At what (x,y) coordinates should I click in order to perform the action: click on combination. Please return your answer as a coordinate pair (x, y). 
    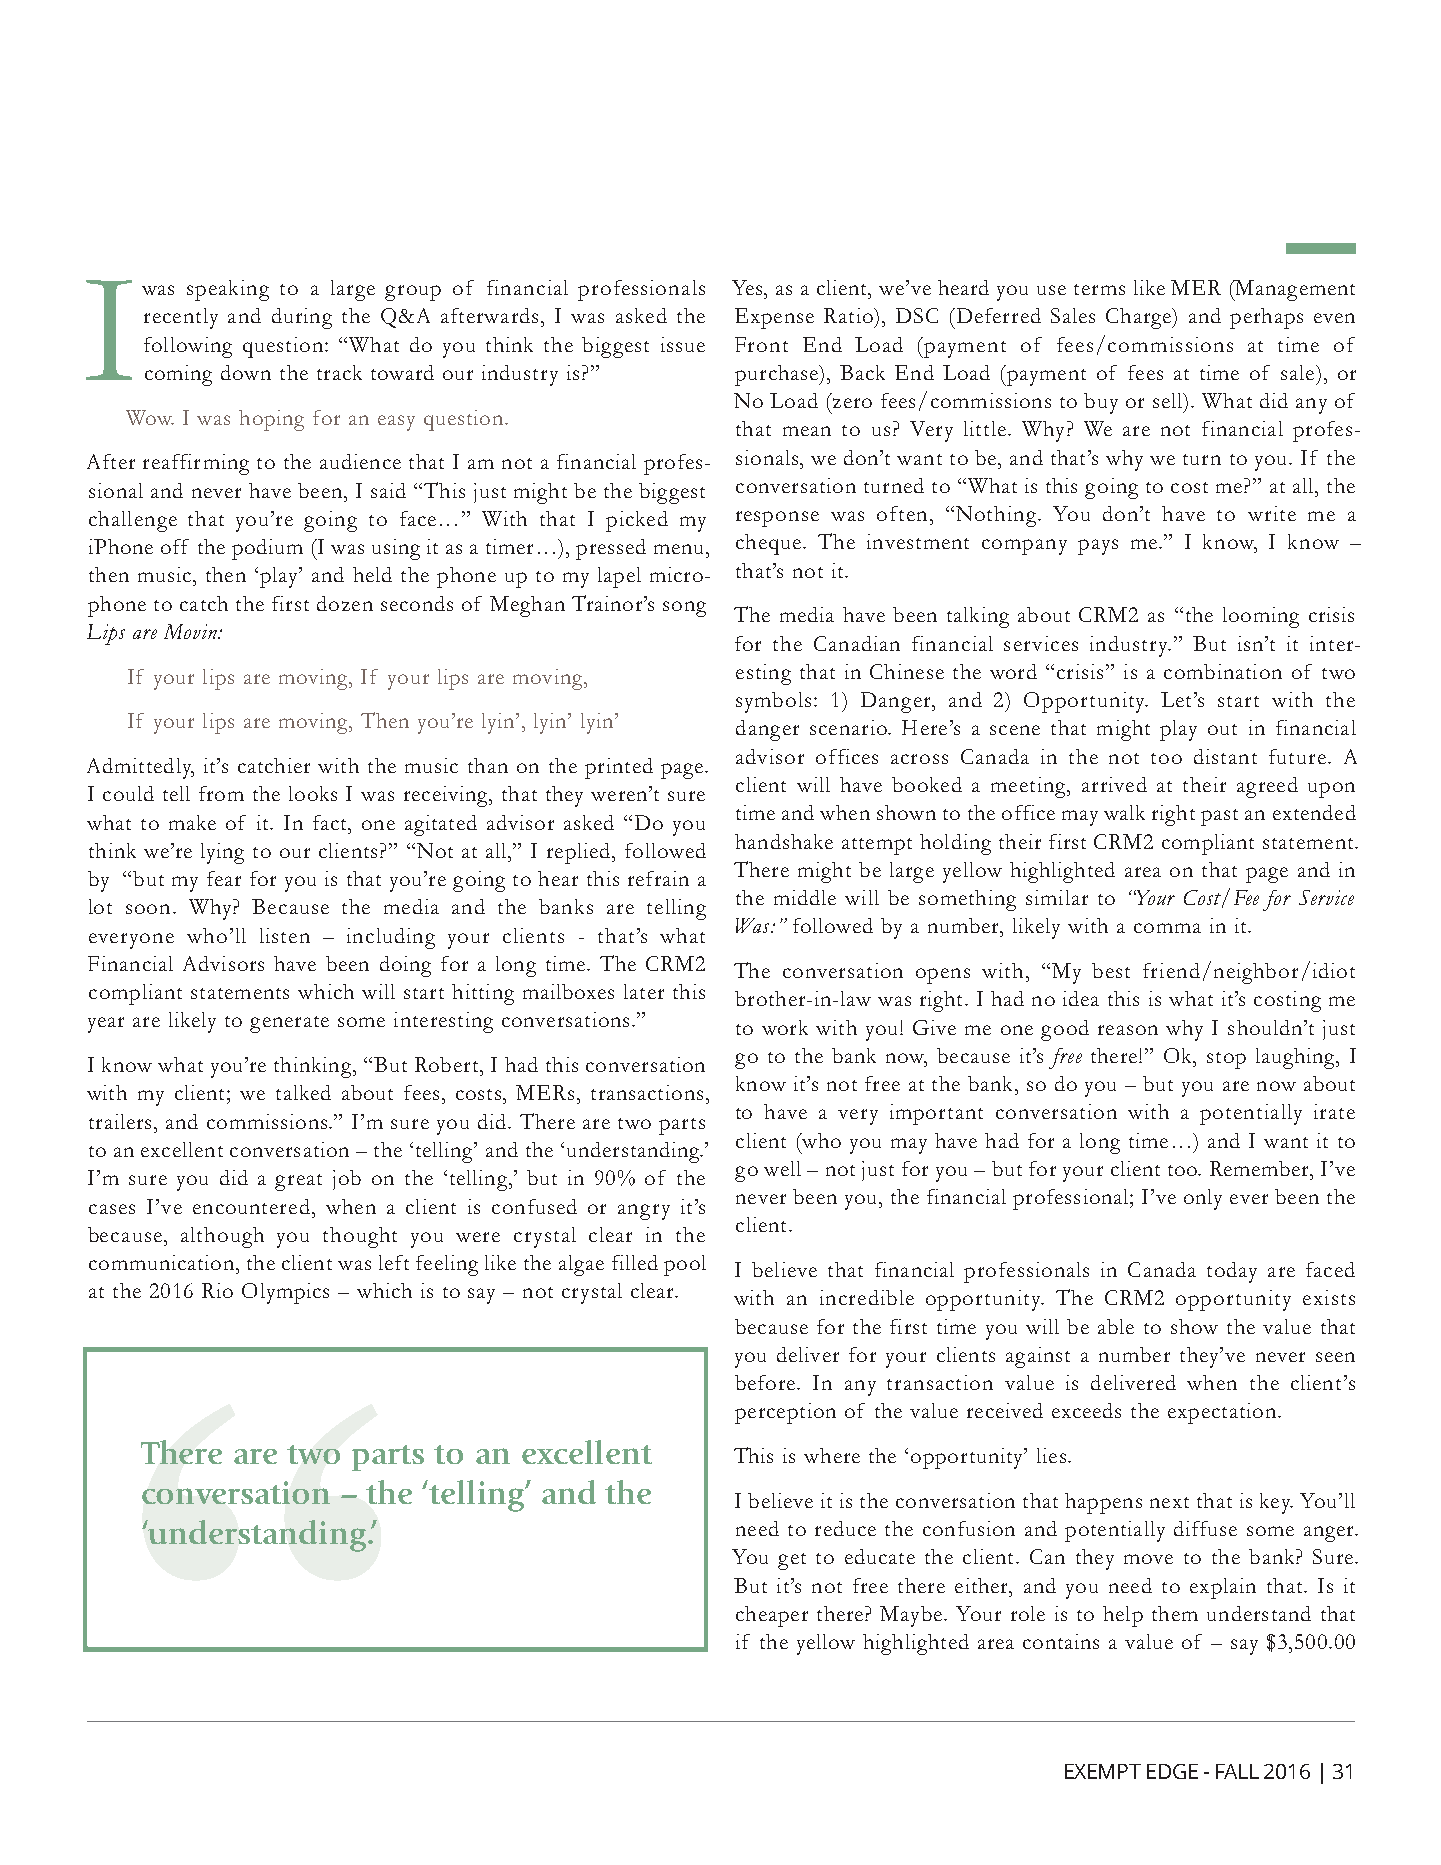
    Looking at the image, I should click on (1223, 671).
